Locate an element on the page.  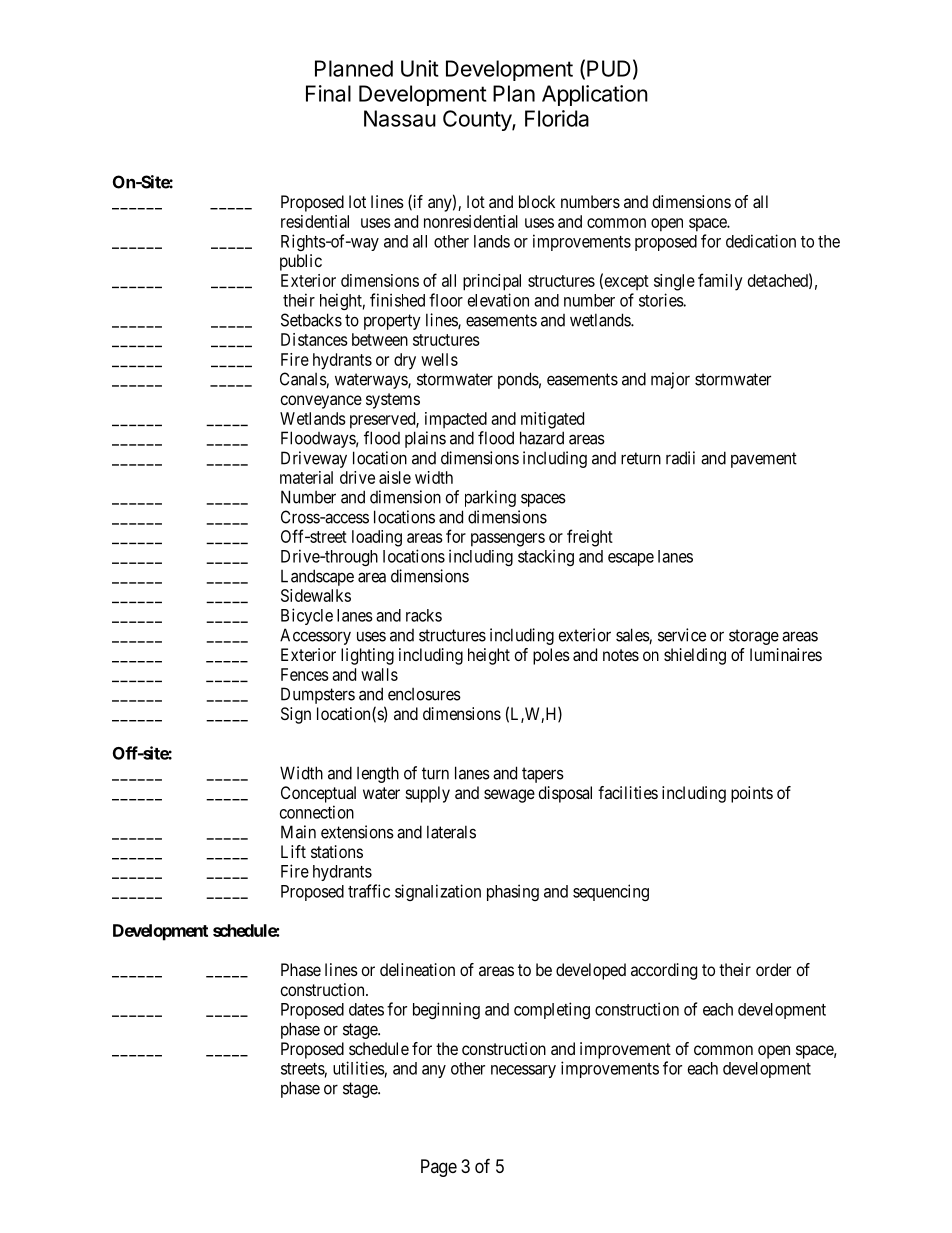
hazard is located at coordinates (542, 438).
